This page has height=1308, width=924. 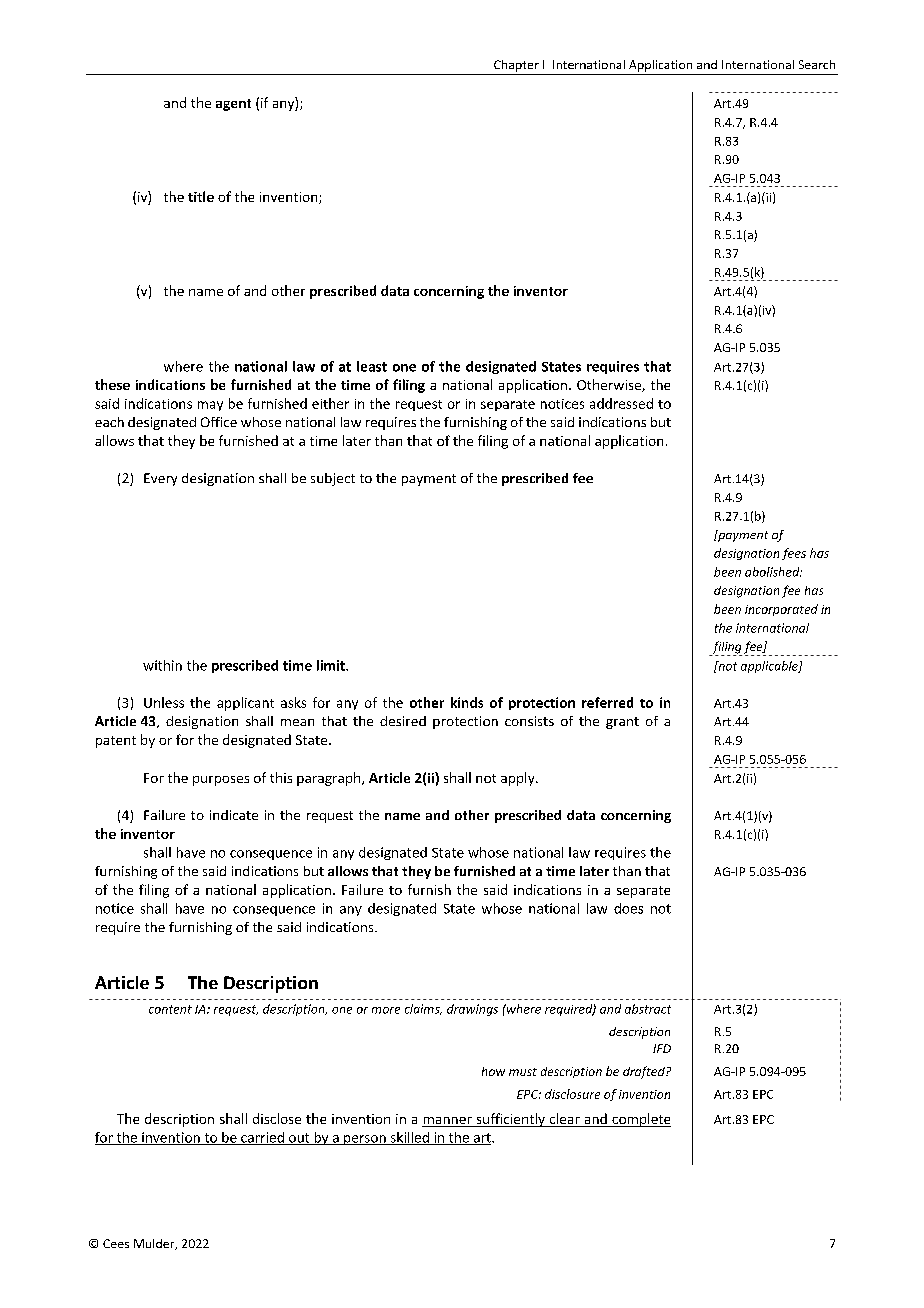 What do you see at coordinates (409, 1138) in the page?
I see `skilled` at bounding box center [409, 1138].
